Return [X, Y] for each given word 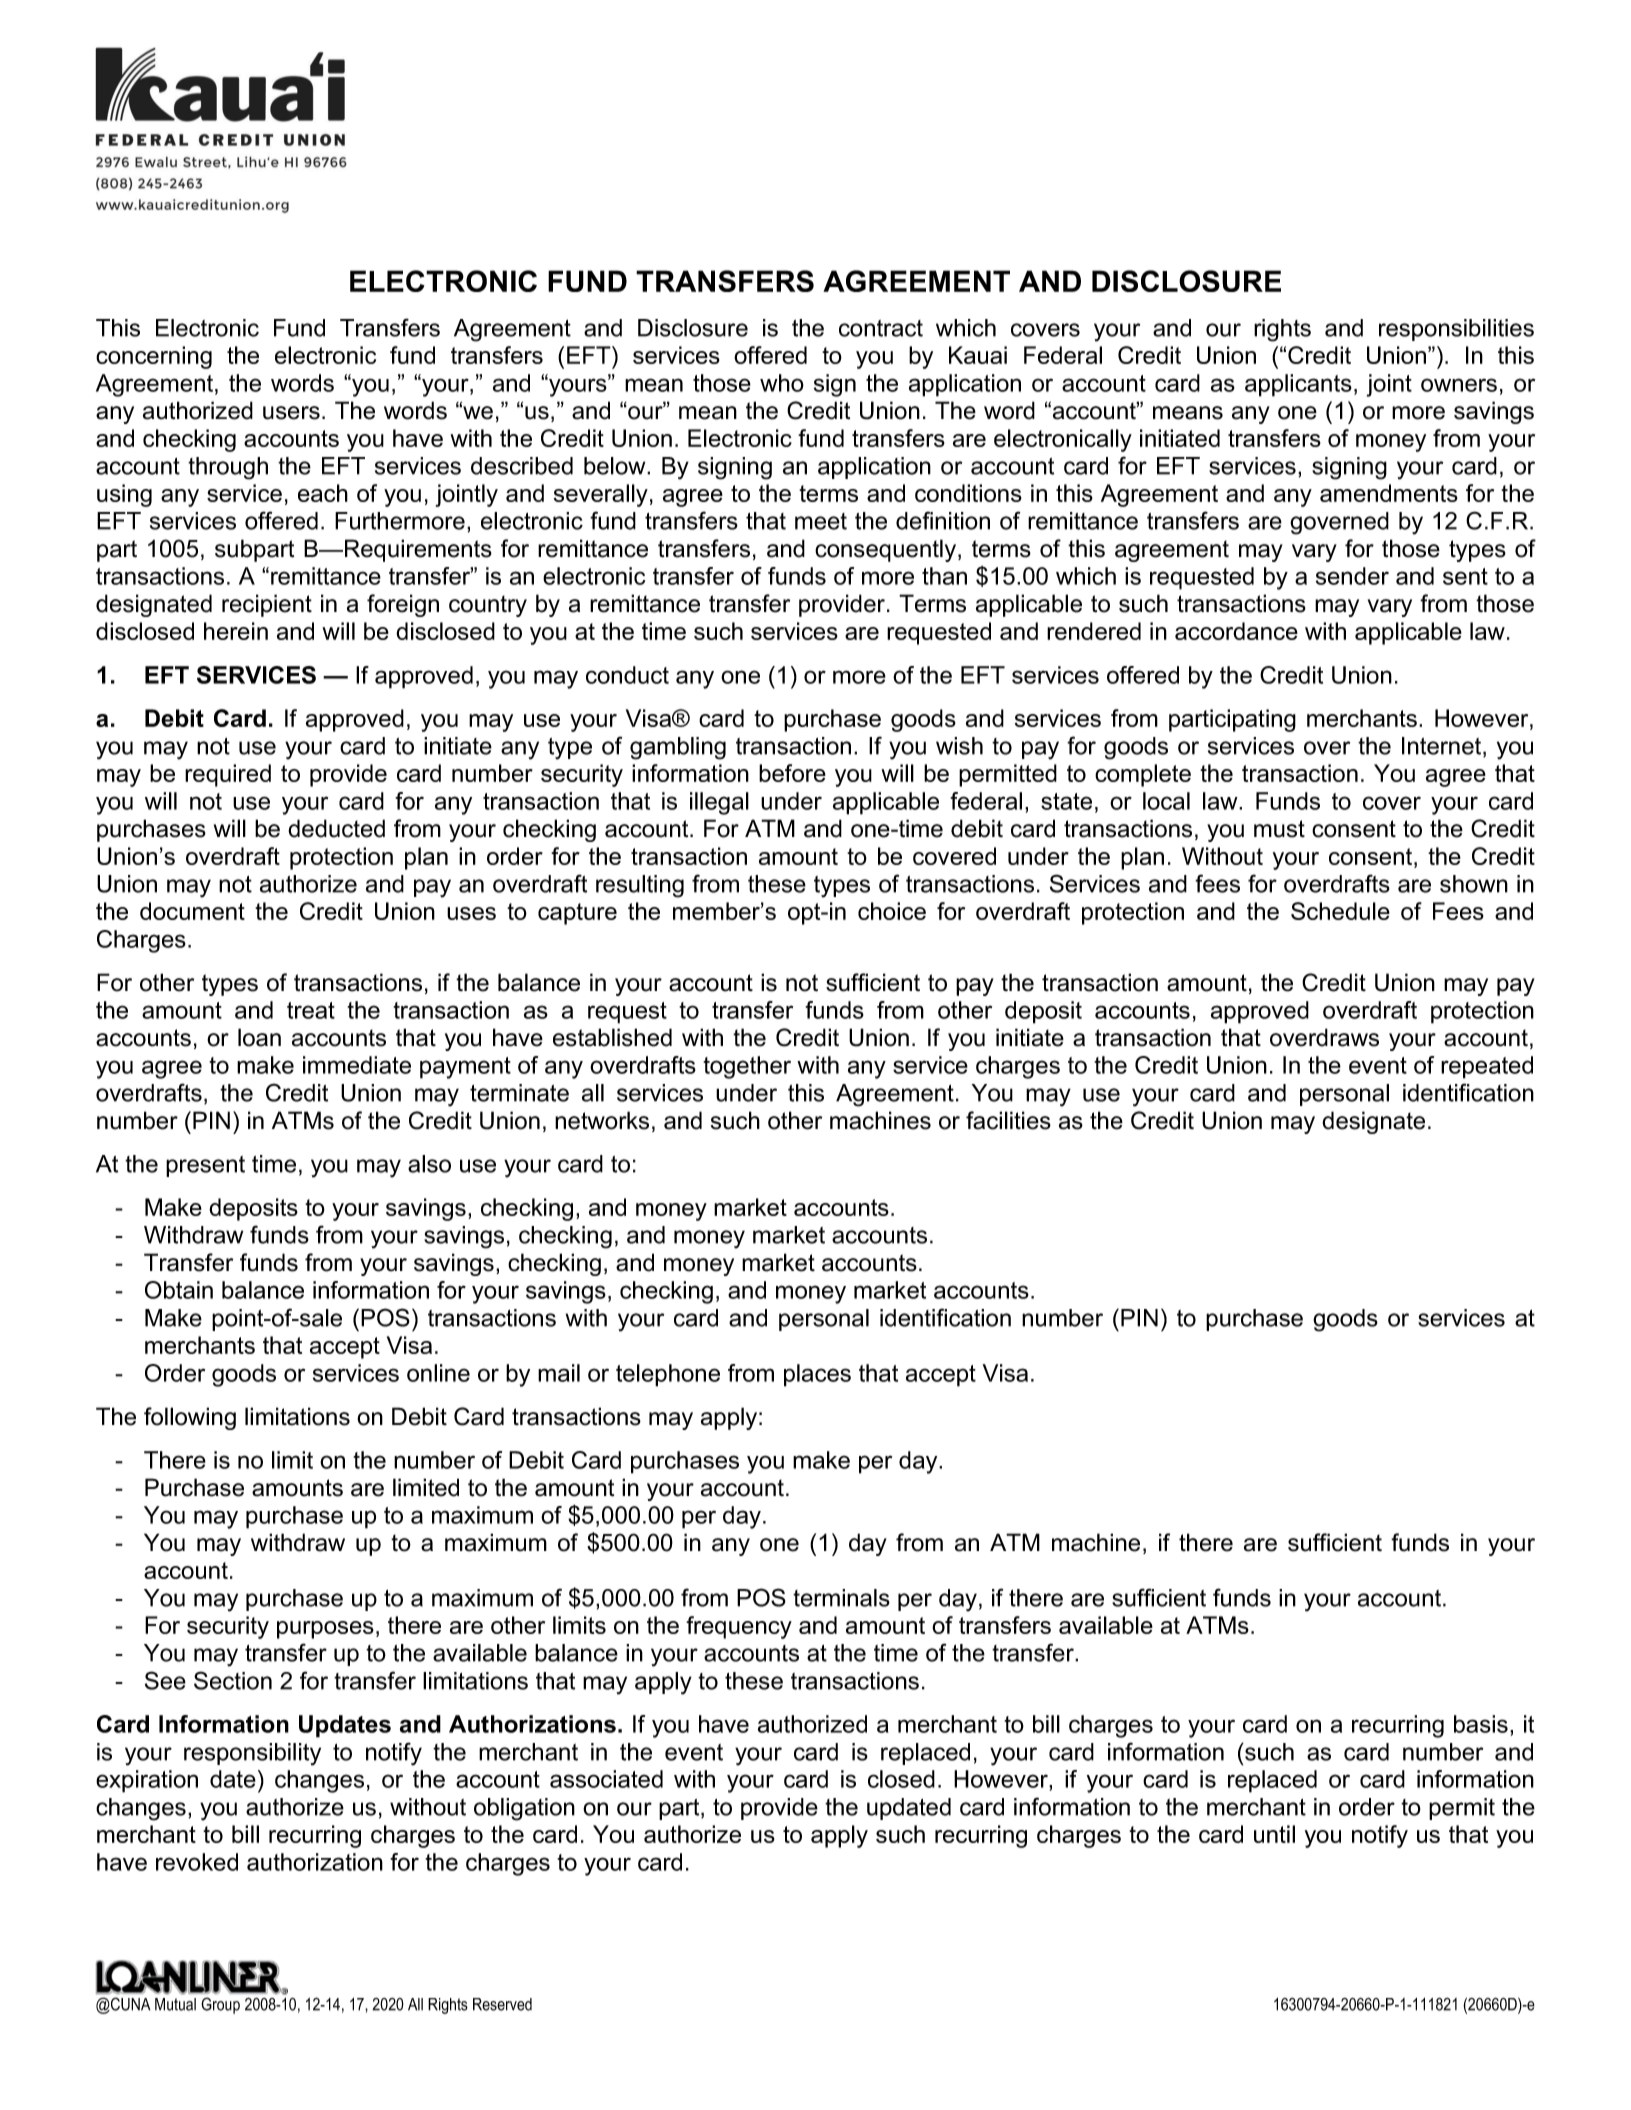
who [782, 383]
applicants [1298, 385]
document [192, 911]
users [291, 413]
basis [1481, 1724]
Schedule [1340, 911]
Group [220, 2005]
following [190, 1418]
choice [892, 911]
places [817, 1375]
